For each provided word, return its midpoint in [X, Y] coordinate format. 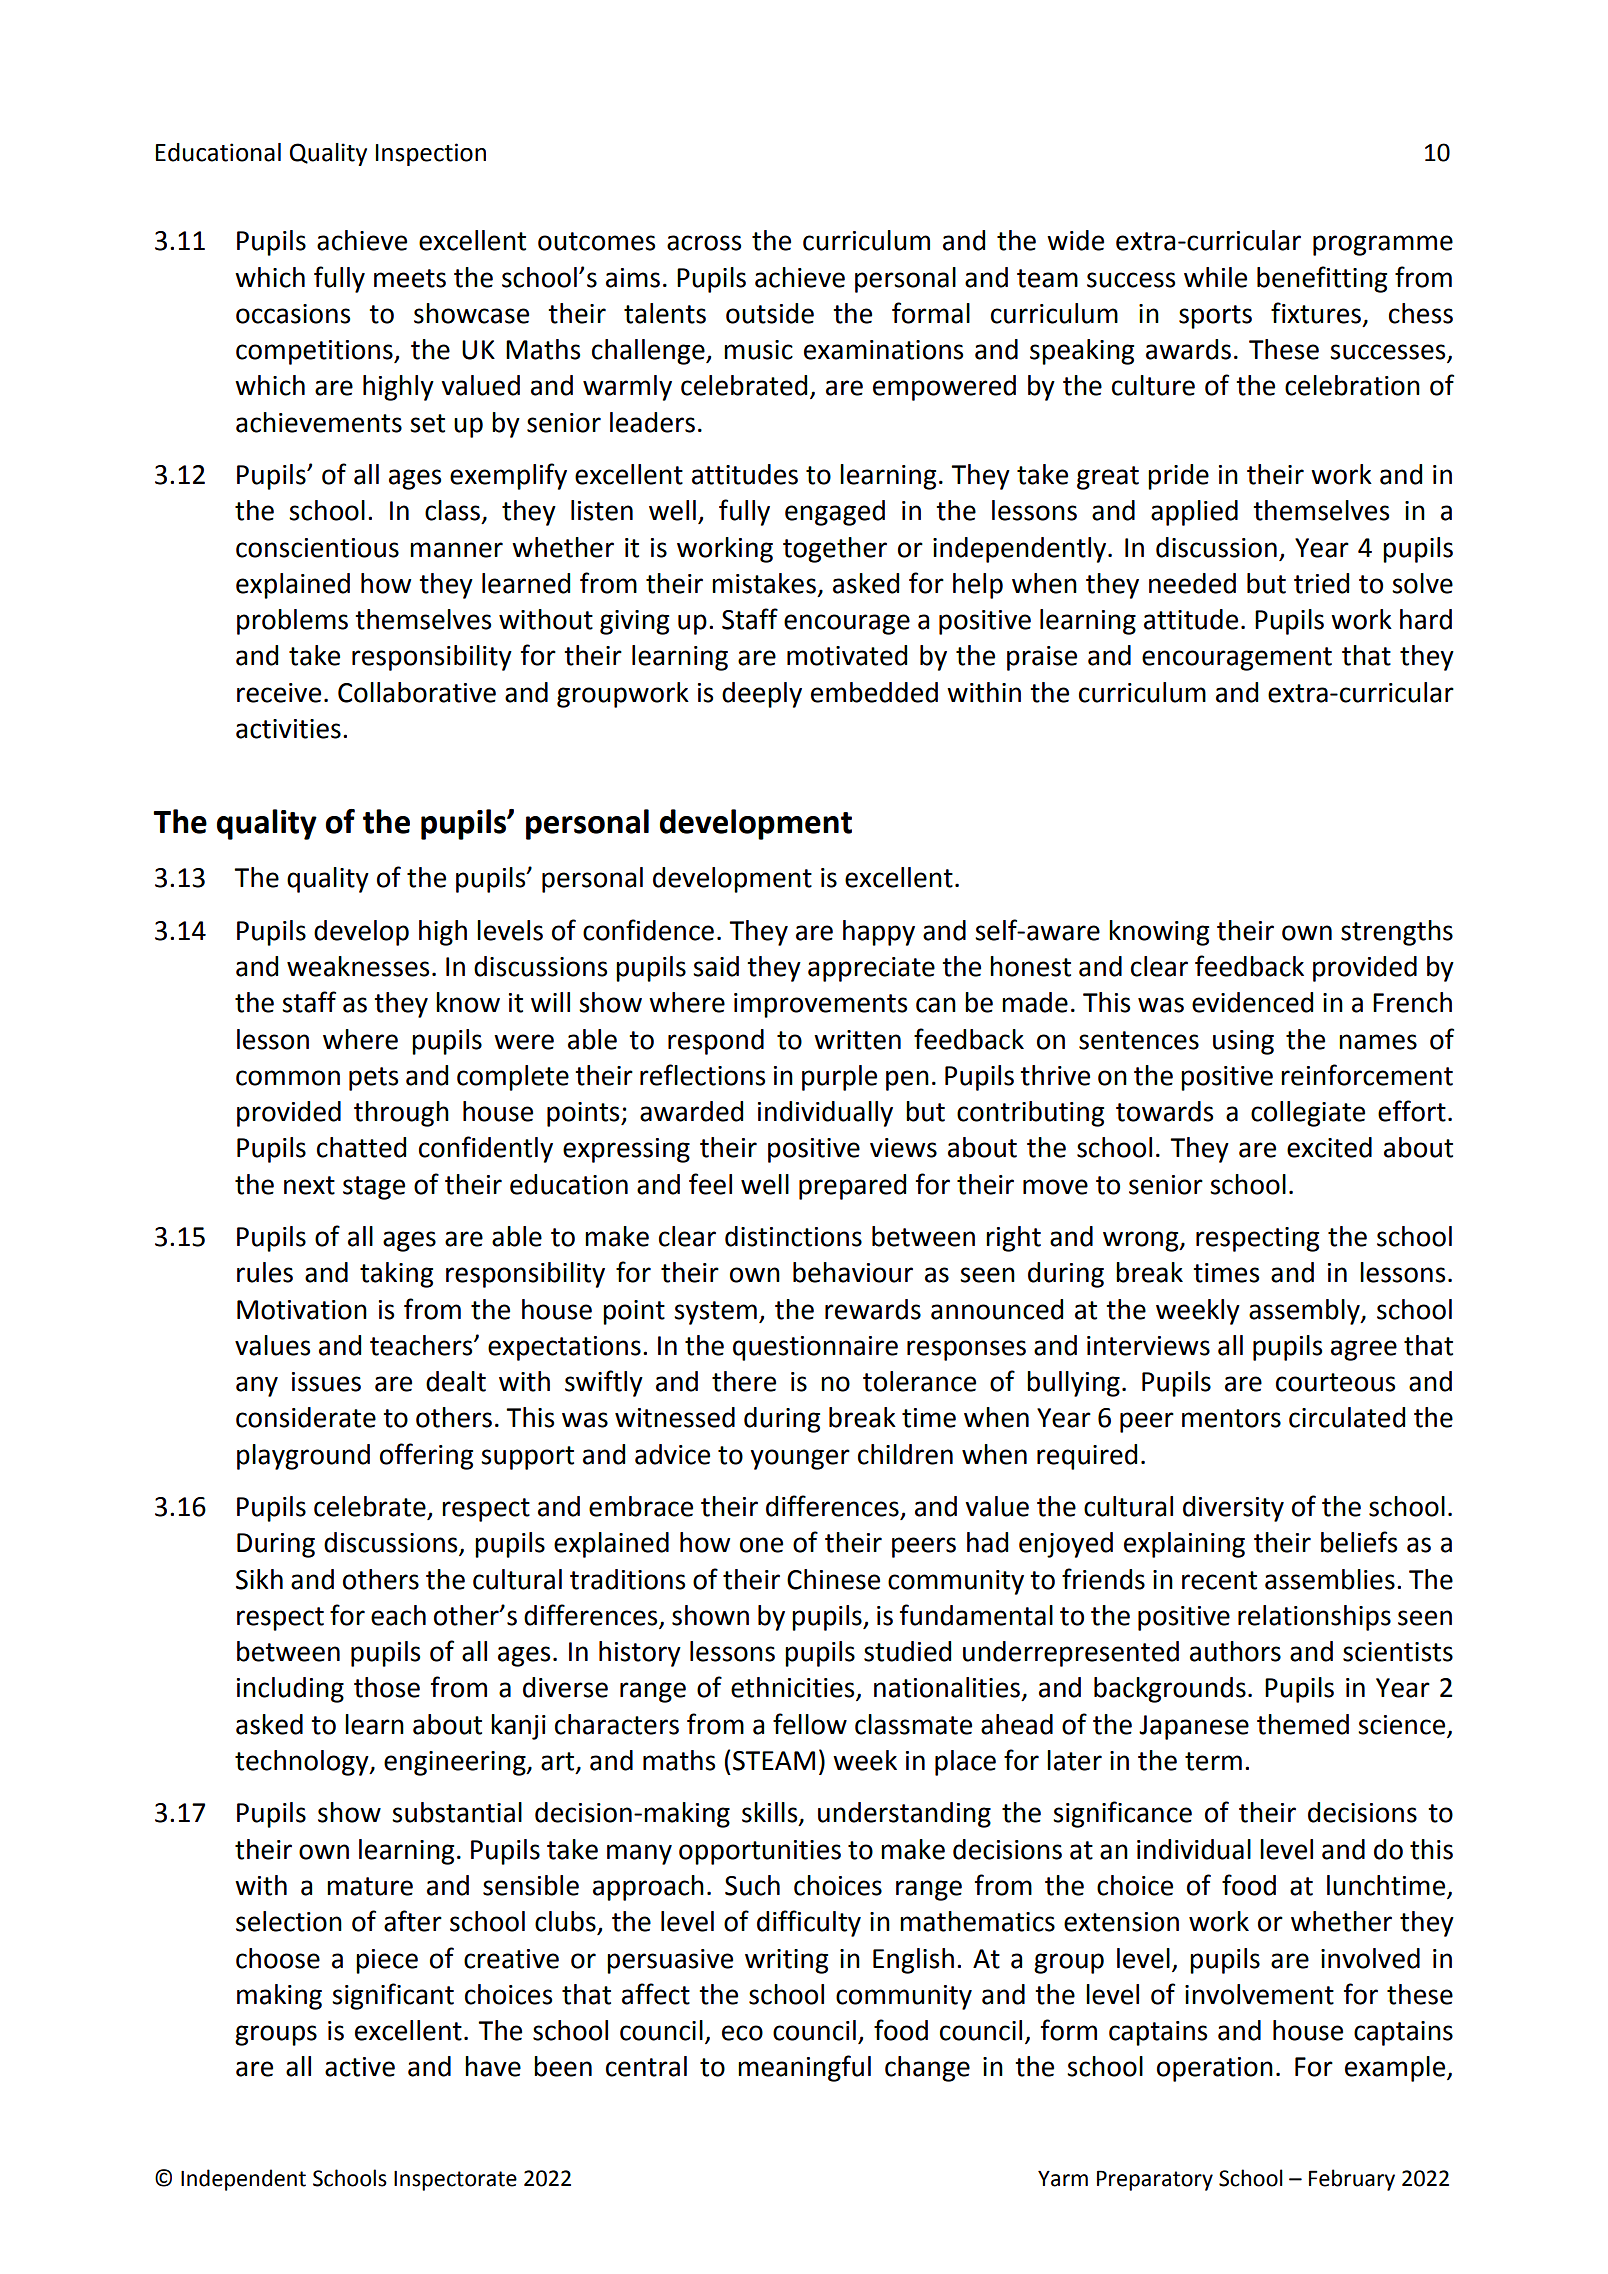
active [360, 2067]
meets [410, 278]
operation [1215, 2069]
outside [770, 313]
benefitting [1322, 279]
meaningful [804, 2068]
